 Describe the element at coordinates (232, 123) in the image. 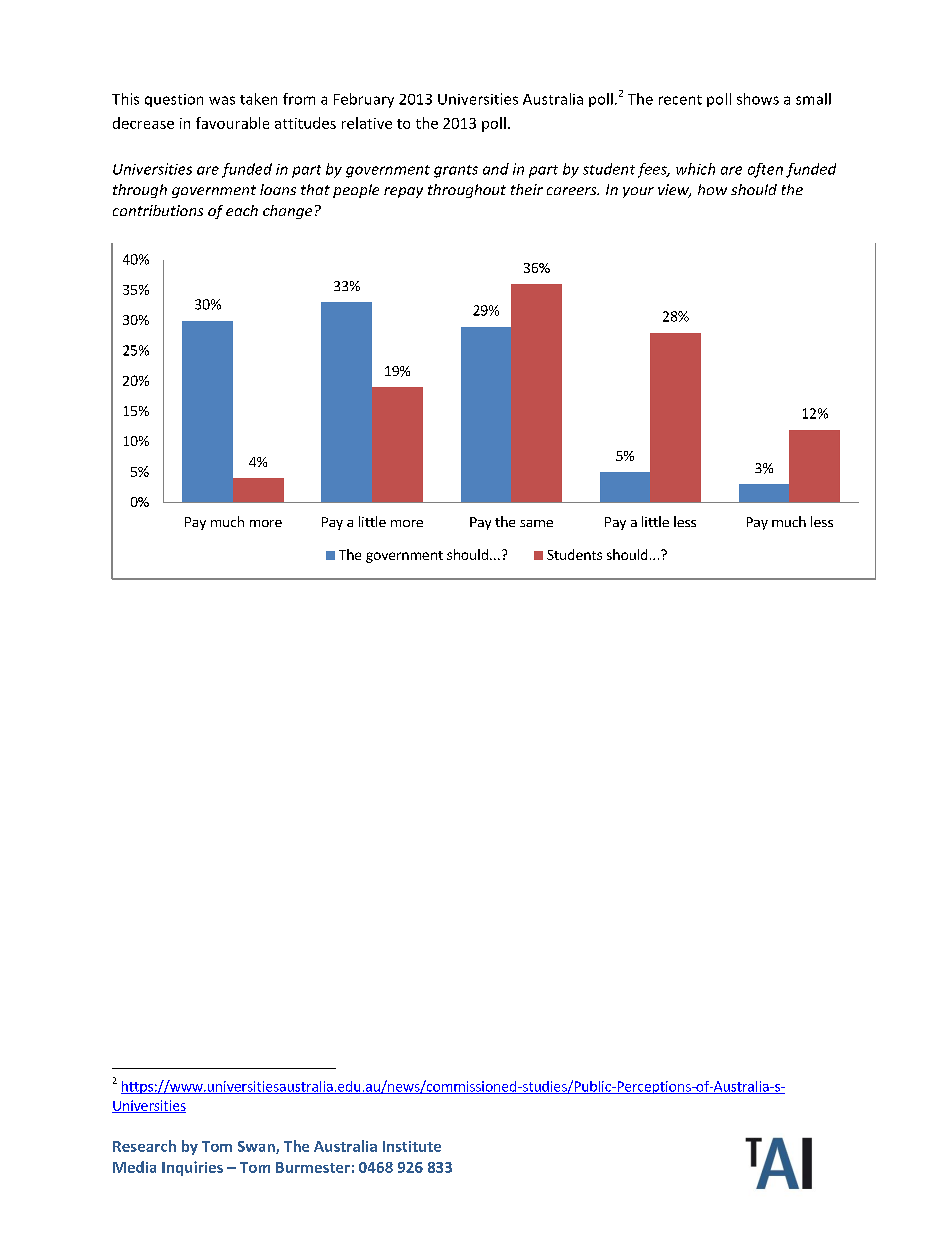

I see `favourable` at that location.
